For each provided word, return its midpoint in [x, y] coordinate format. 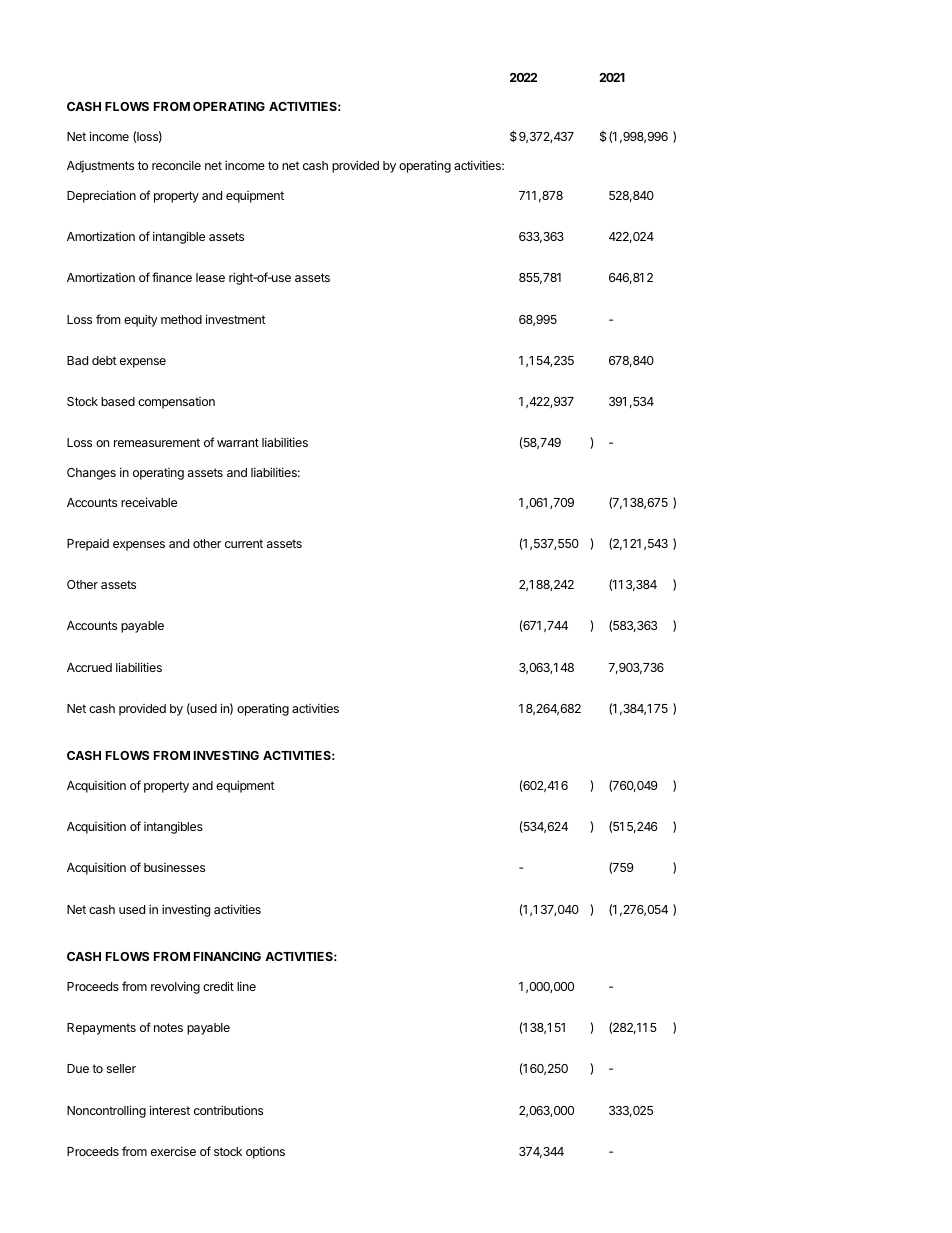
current [244, 543]
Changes [91, 474]
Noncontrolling [106, 1111]
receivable [149, 502]
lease [210, 277]
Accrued [89, 667]
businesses [174, 867]
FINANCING [227, 956]
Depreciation [101, 196]
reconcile [176, 165]
